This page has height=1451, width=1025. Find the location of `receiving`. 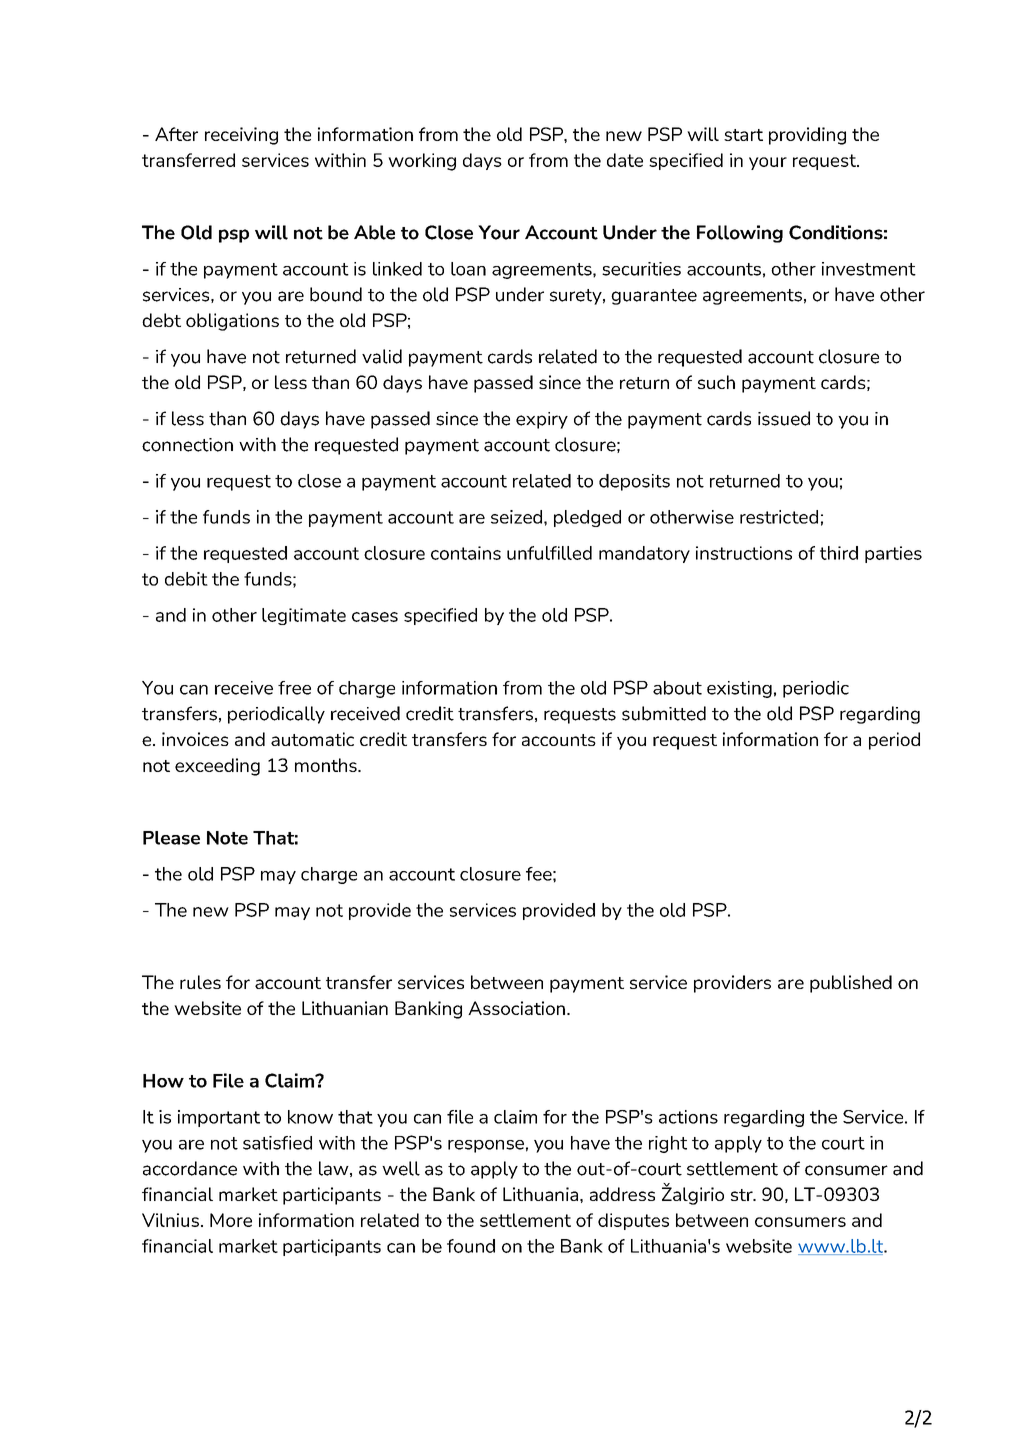

receiving is located at coordinates (241, 136).
